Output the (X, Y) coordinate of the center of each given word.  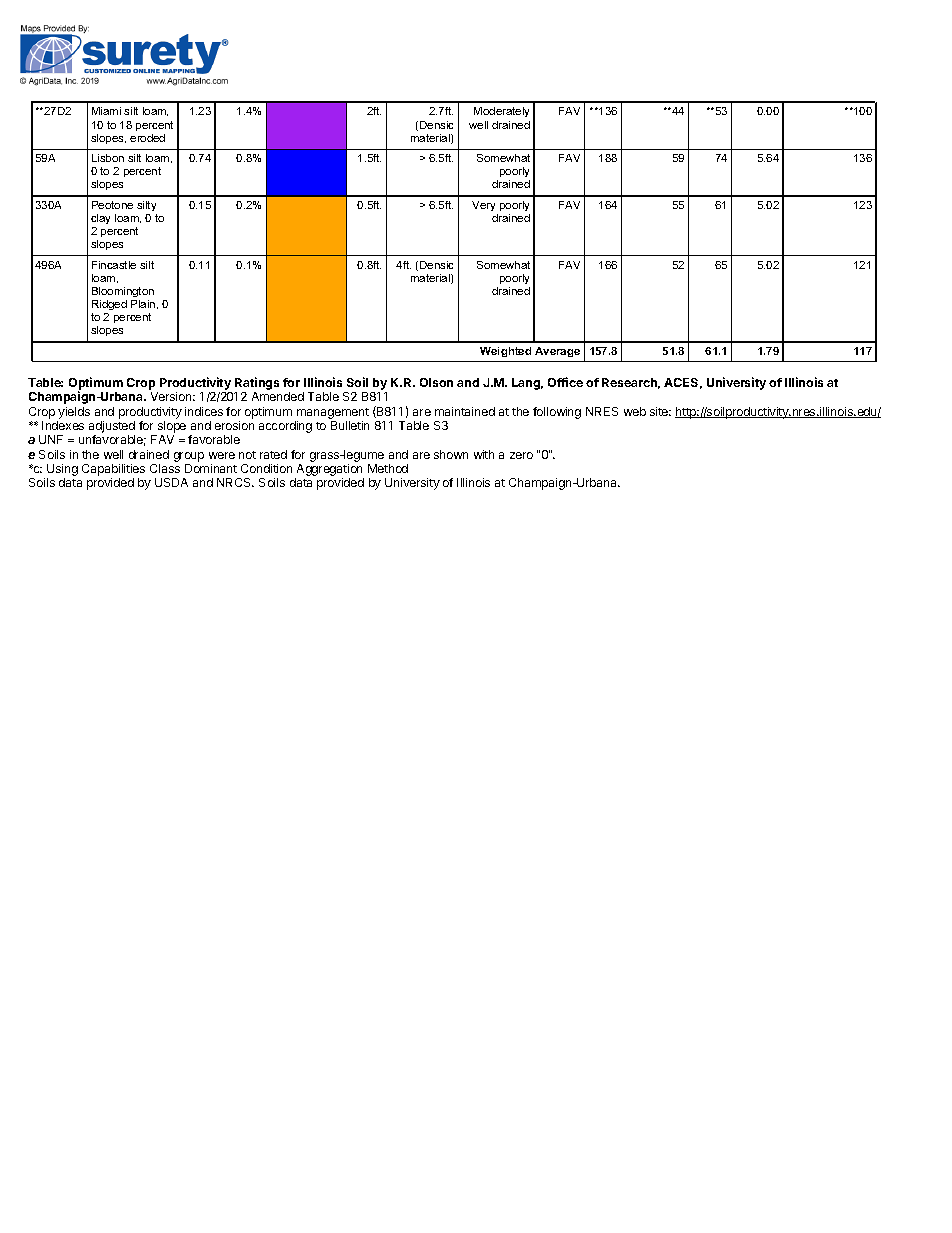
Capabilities (113, 471)
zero (521, 455)
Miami (106, 111)
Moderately (501, 112)
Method (388, 468)
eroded (147, 138)
